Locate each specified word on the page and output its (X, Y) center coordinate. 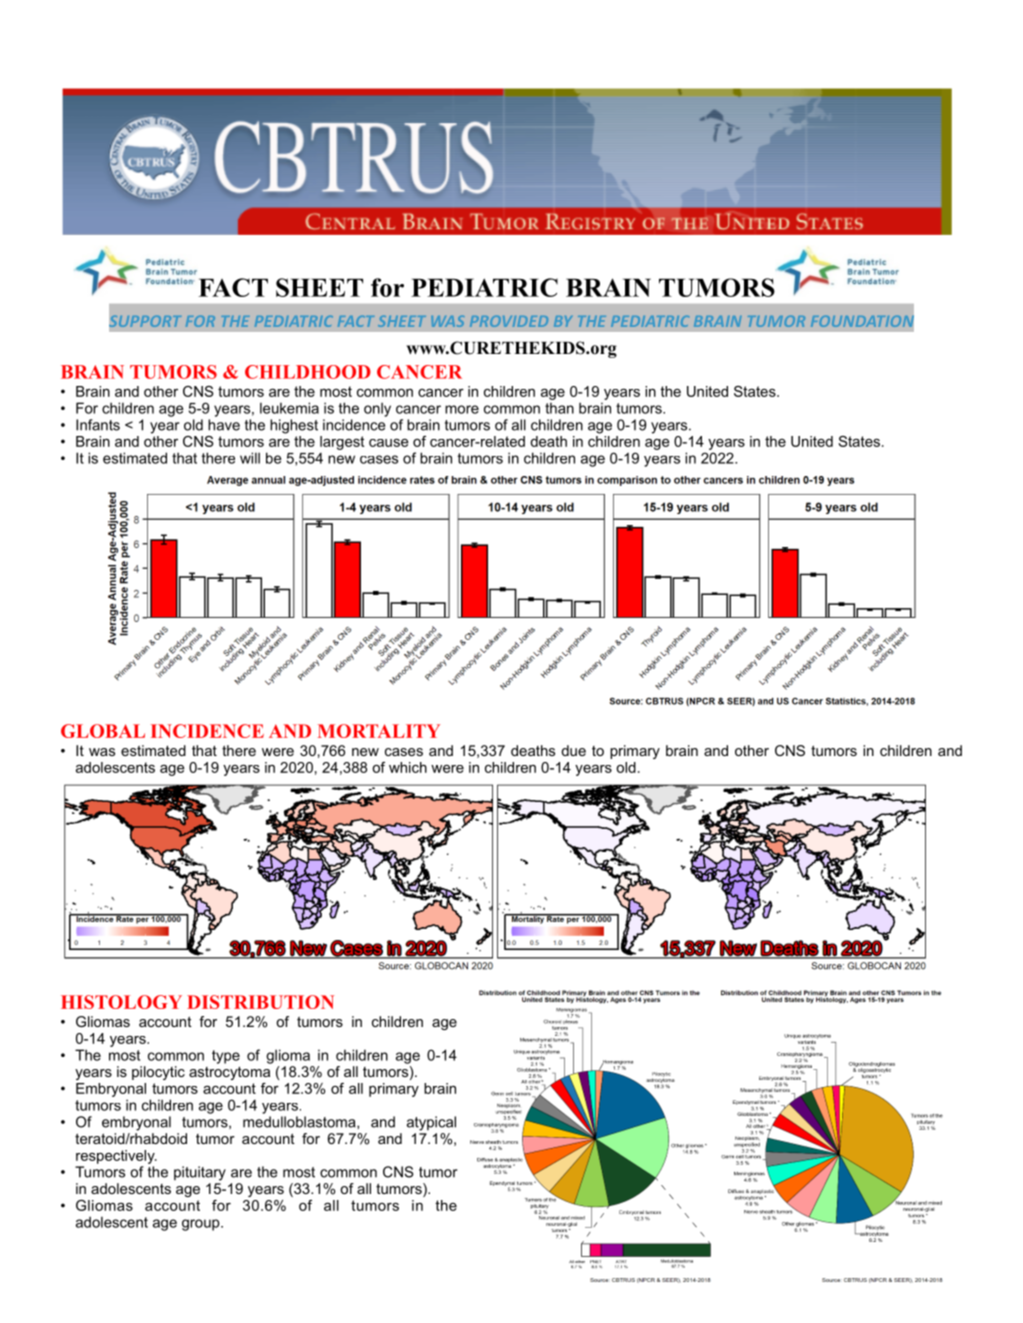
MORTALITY (379, 731)
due (573, 750)
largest (342, 443)
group (202, 1225)
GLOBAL (103, 731)
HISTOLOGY (121, 1002)
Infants (98, 425)
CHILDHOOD (308, 372)
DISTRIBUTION (260, 1002)
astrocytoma (229, 1073)
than (559, 408)
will (250, 458)
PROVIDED (509, 321)
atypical (431, 1123)
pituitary (200, 1173)
